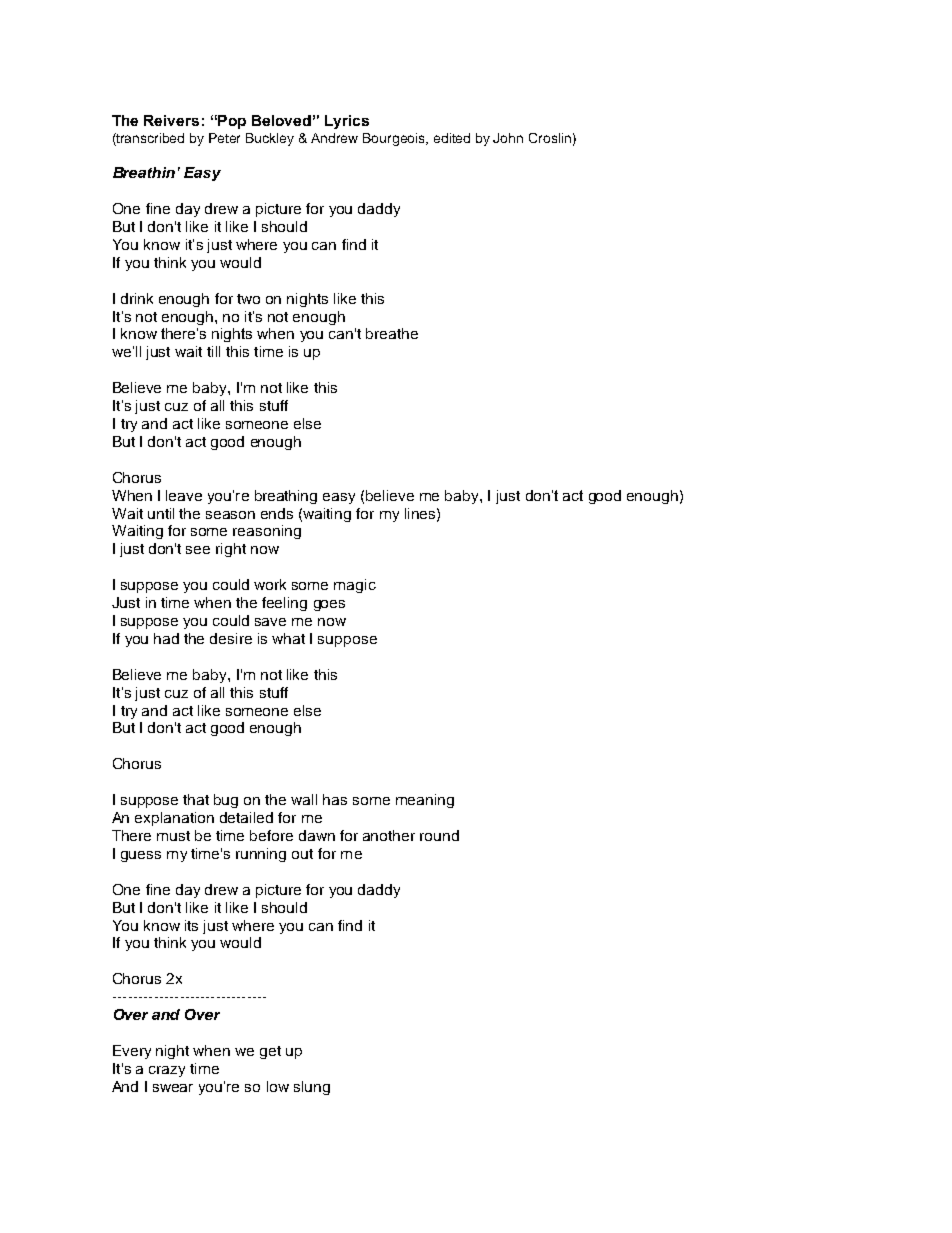 Image resolution: width=952 pixels, height=1233 pixels. Describe the element at coordinates (439, 835) in the screenshot. I see `round` at that location.
